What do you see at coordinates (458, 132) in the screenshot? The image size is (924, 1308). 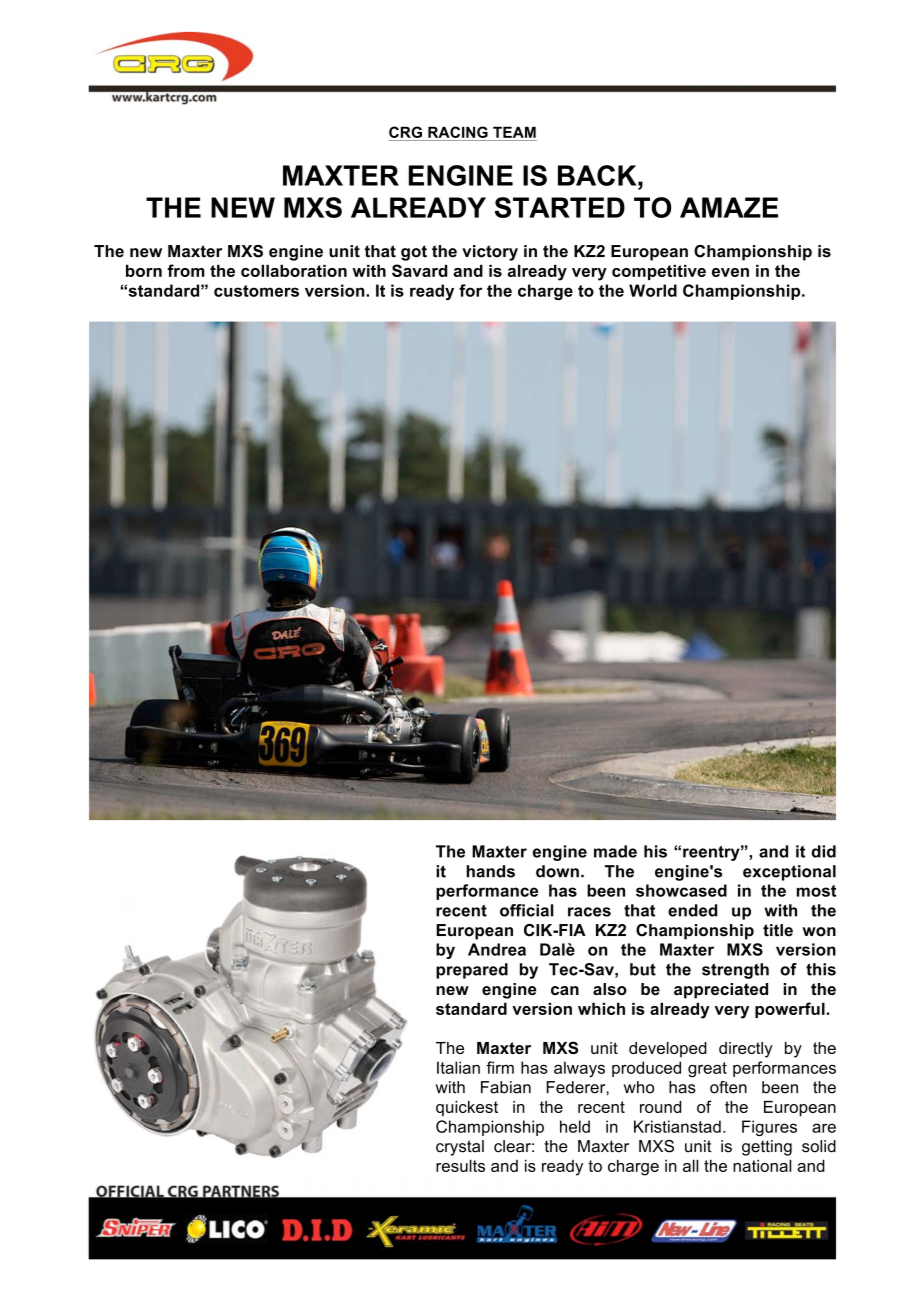 I see `RACING` at bounding box center [458, 132].
